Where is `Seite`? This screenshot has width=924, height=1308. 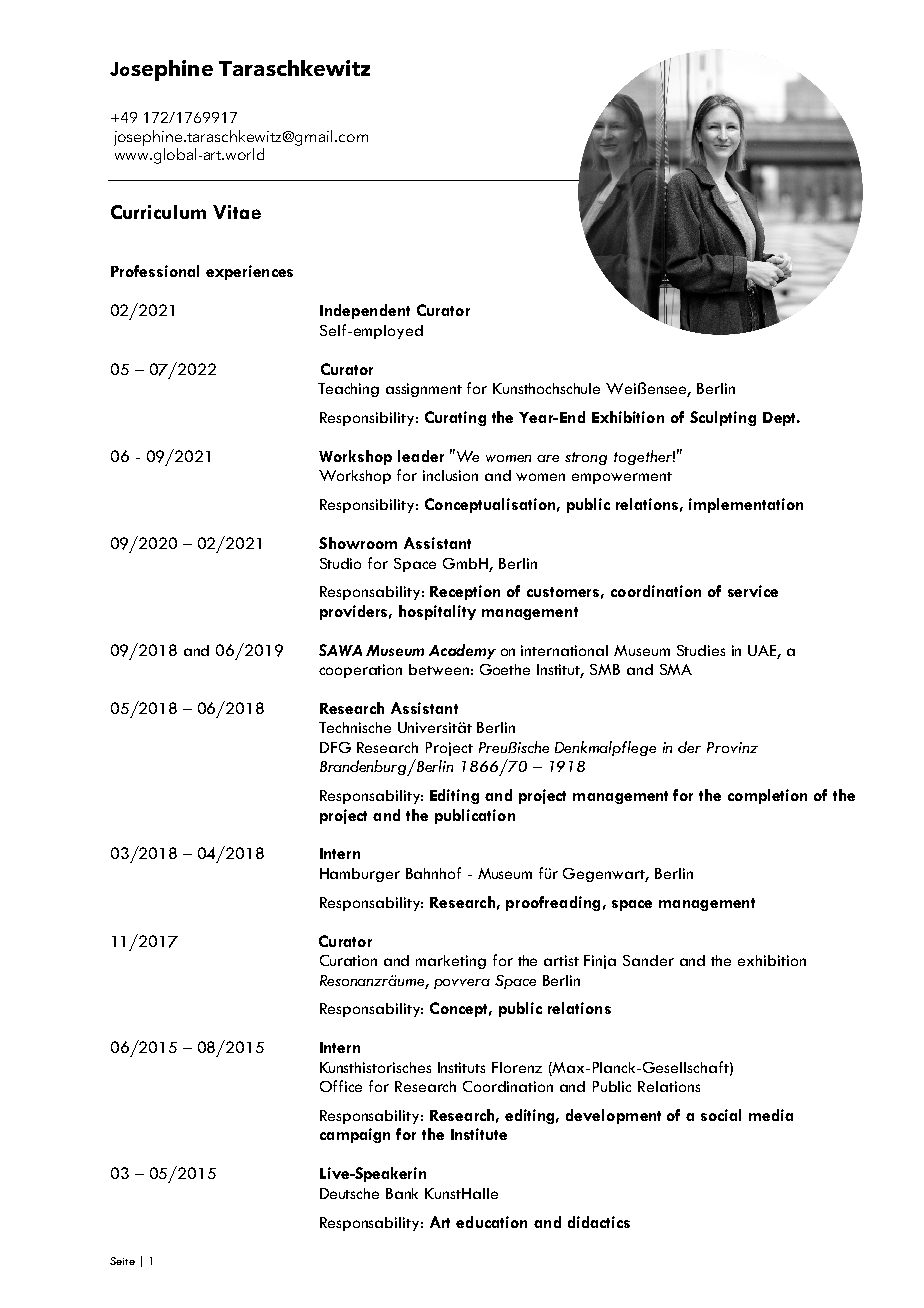
Seite is located at coordinates (122, 1261).
